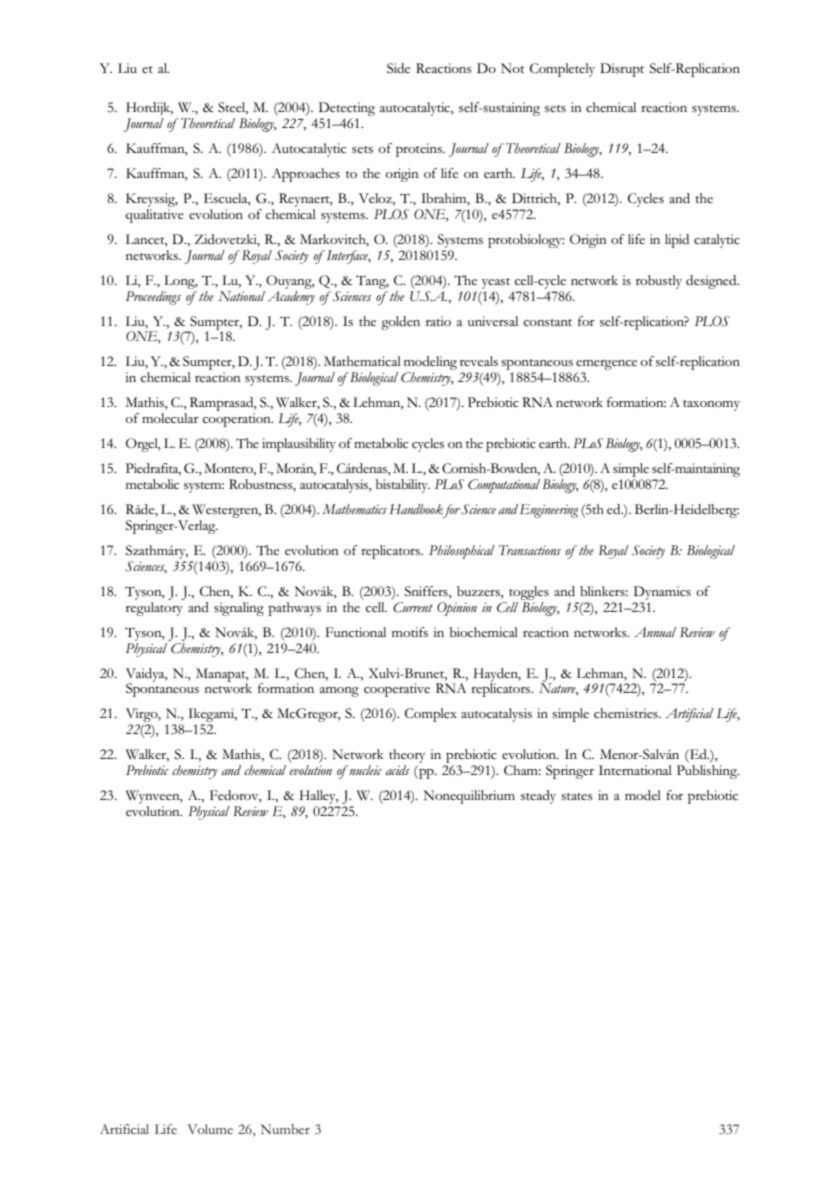 This screenshot has height=1201, width=840. I want to click on chemistries, so click(627, 713).
